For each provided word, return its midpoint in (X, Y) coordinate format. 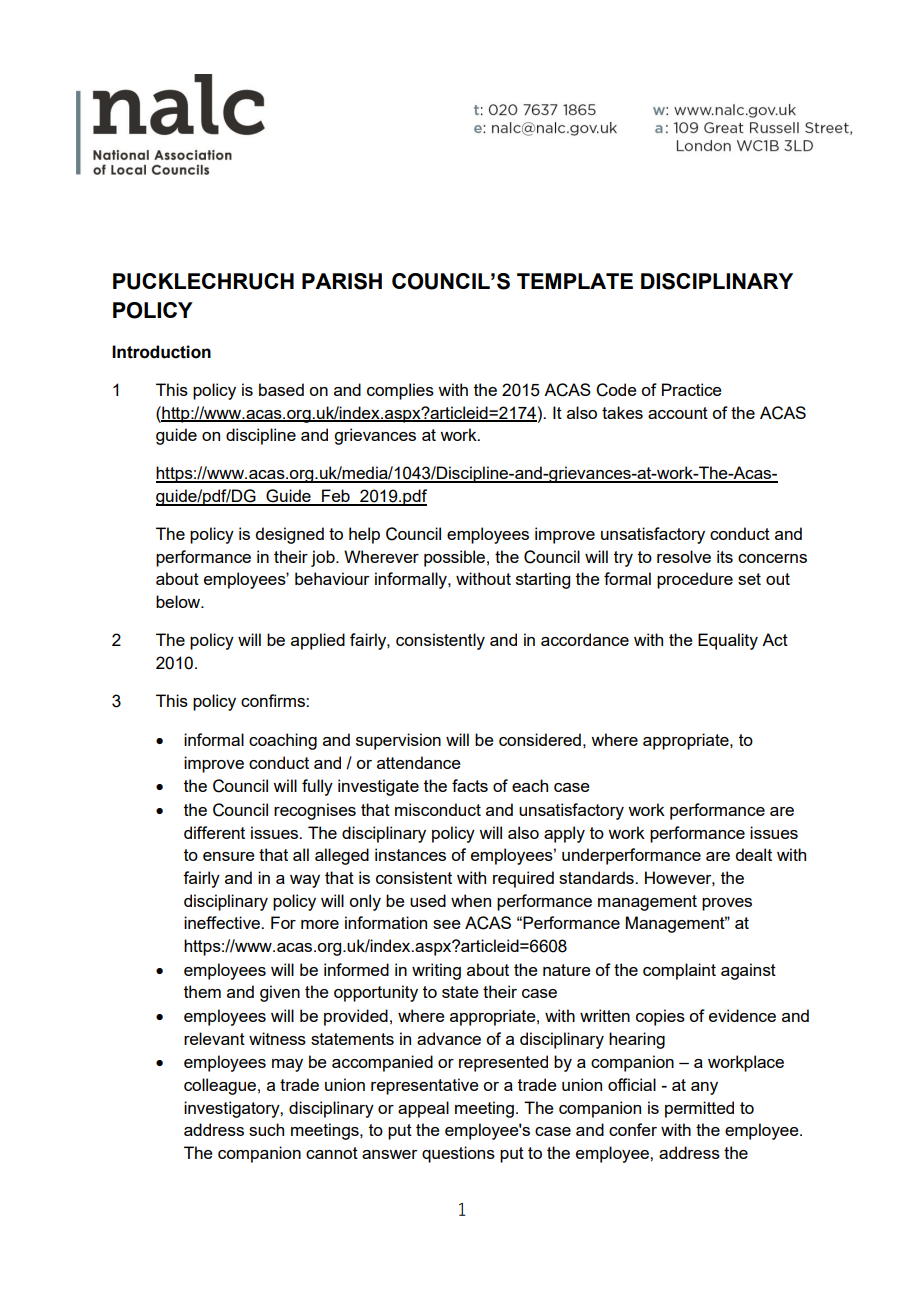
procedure (695, 580)
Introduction (161, 352)
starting (543, 580)
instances (410, 854)
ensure (229, 856)
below (179, 601)
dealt (753, 854)
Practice (692, 389)
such (266, 1129)
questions (458, 1154)
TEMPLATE (575, 281)
